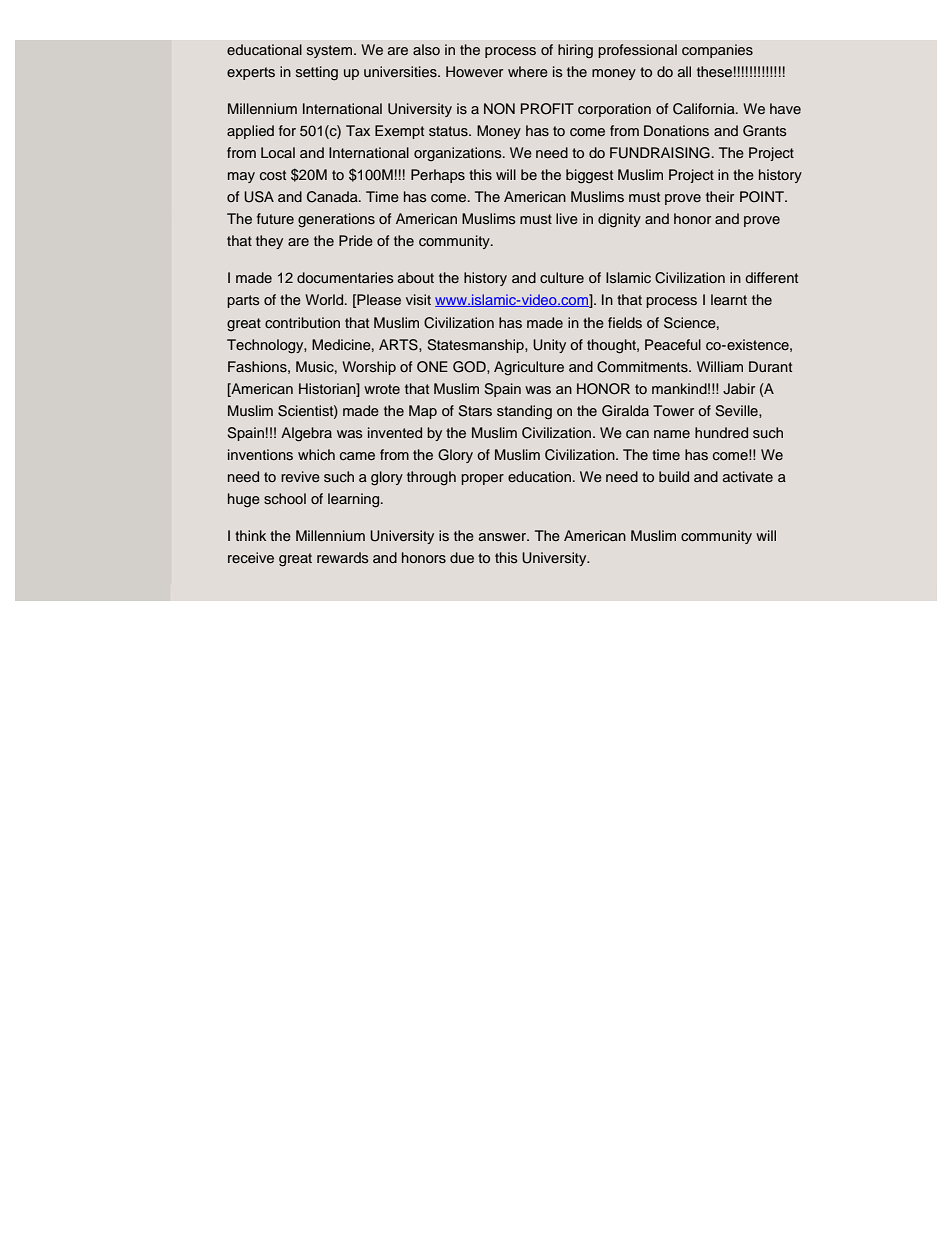 This screenshot has width=952, height=1233. Describe the element at coordinates (717, 51) in the screenshot. I see `companies` at that location.
